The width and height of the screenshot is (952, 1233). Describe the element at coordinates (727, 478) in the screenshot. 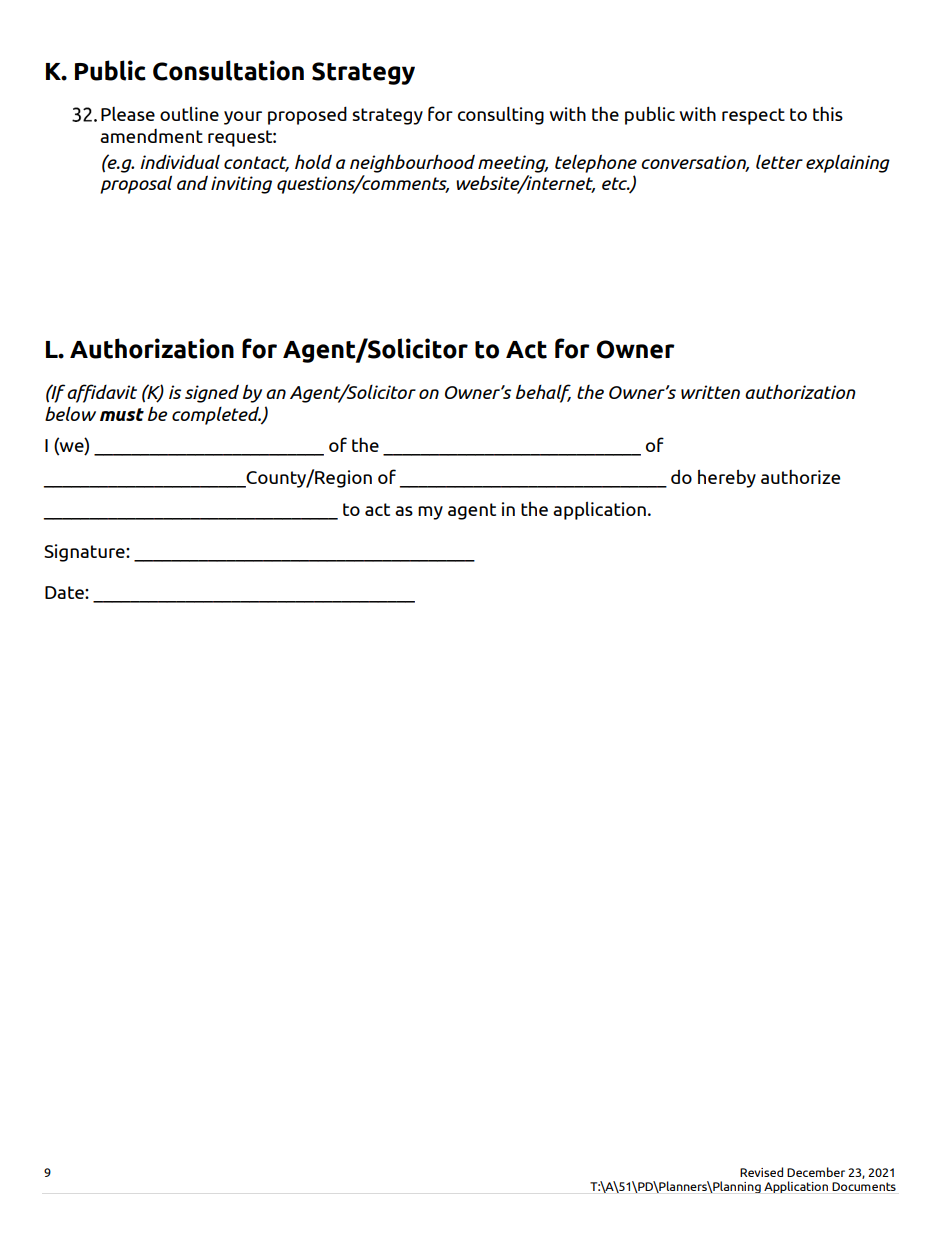

I see `hereby` at that location.
